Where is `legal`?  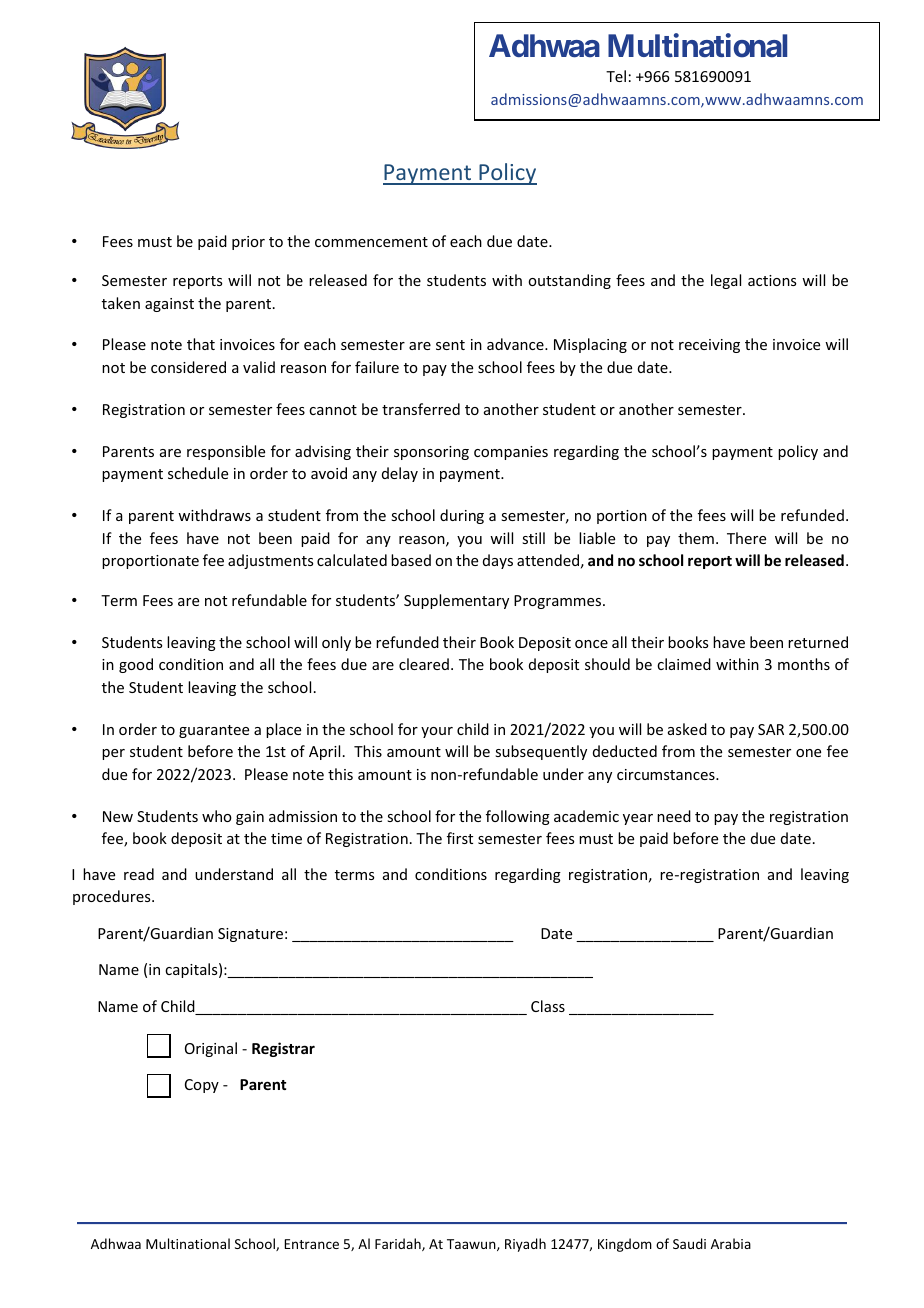 legal is located at coordinates (726, 281).
